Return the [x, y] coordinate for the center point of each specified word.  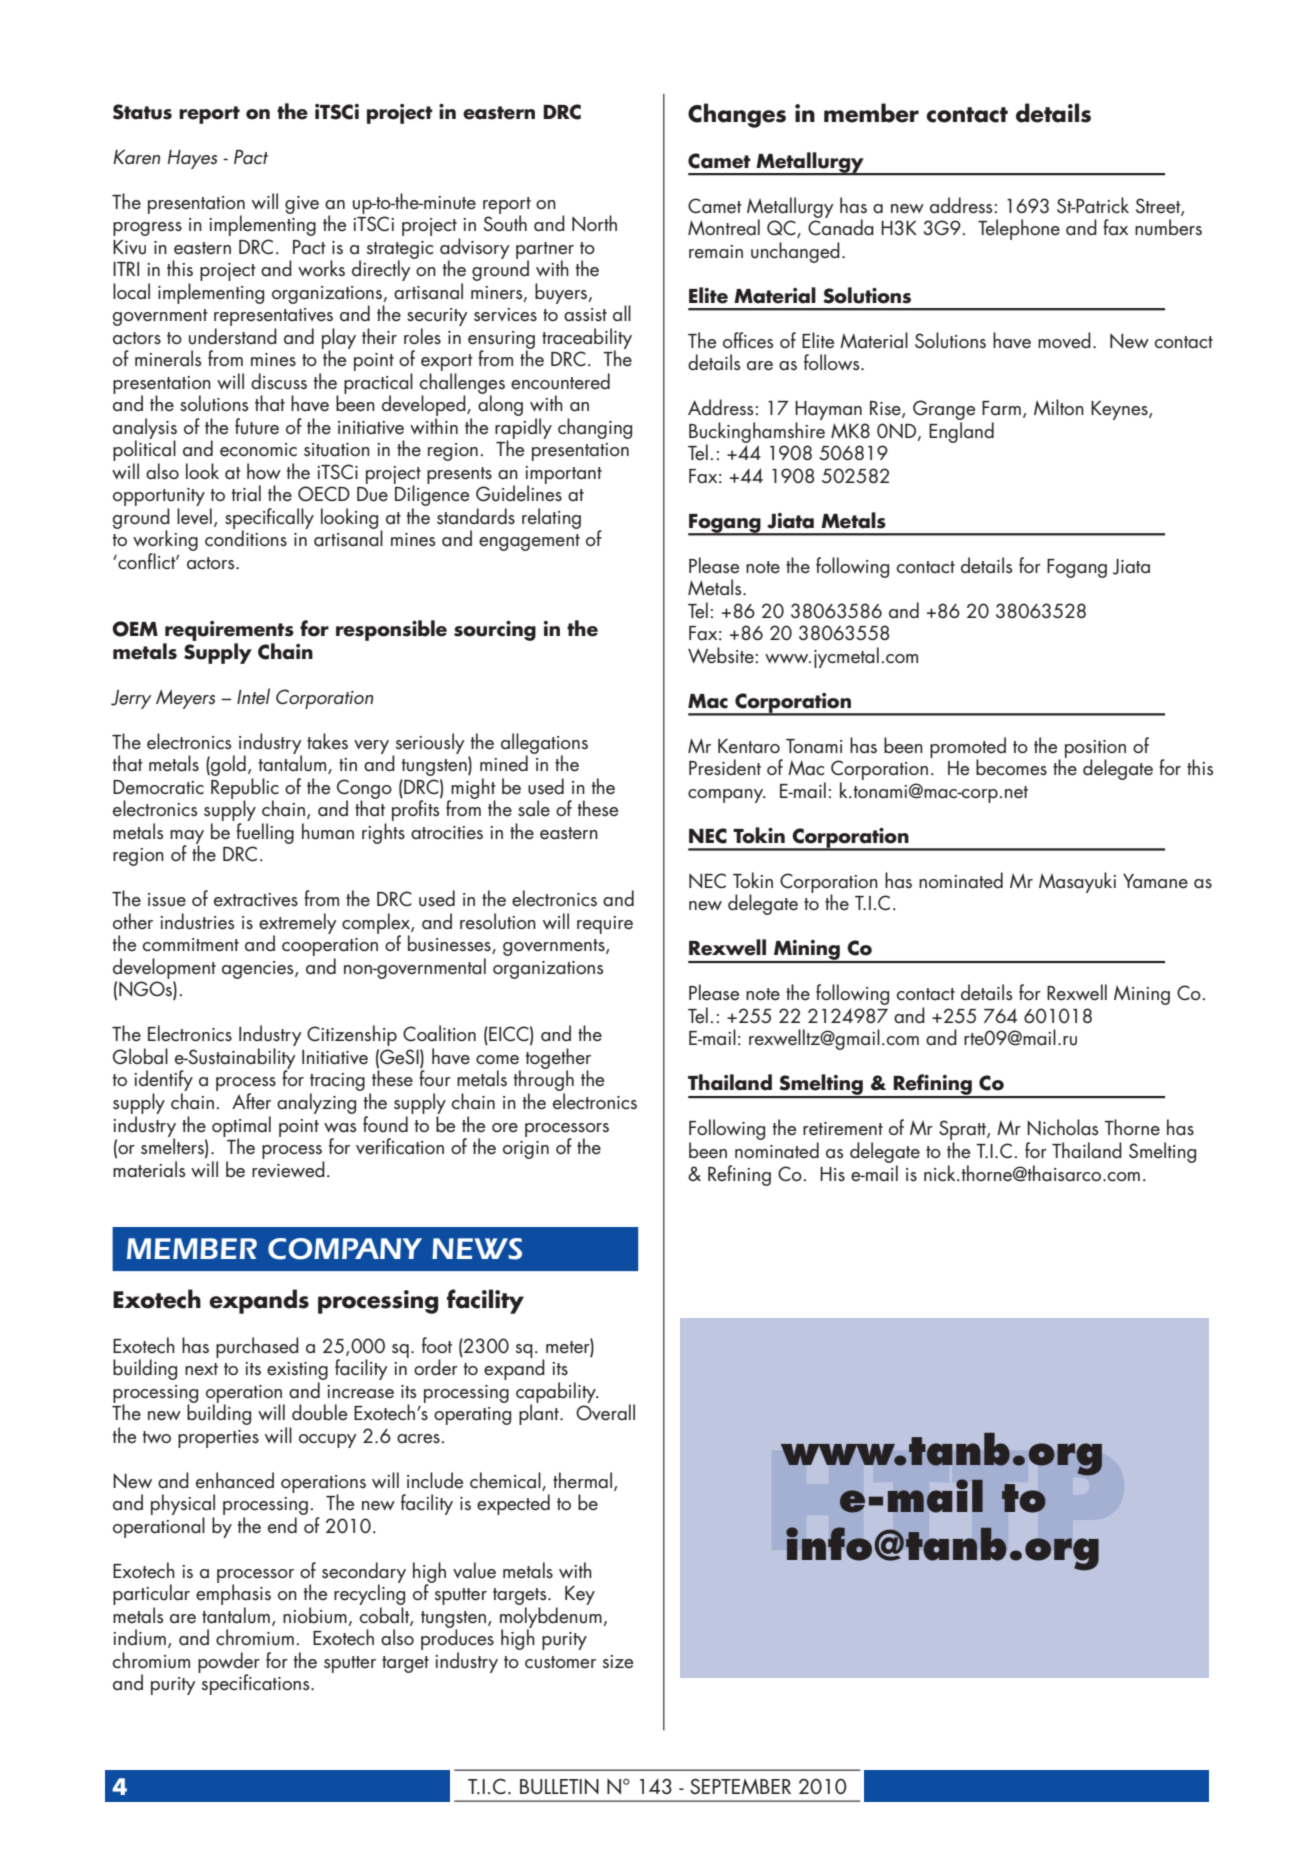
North [594, 223]
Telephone [1019, 229]
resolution [498, 921]
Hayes [192, 159]
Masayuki [1077, 882]
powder [229, 1663]
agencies [259, 970]
